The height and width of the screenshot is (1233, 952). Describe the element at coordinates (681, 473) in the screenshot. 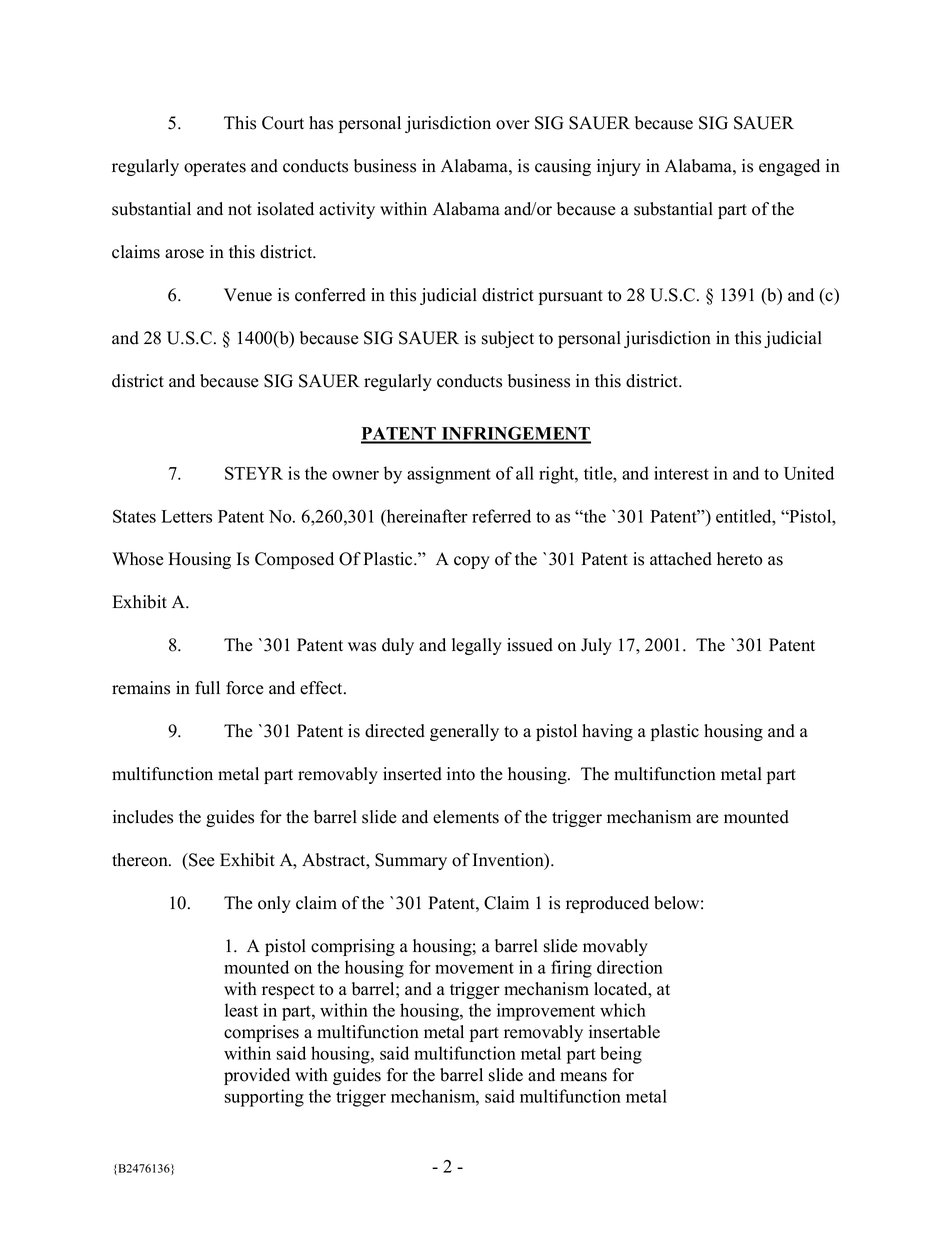

I see `interest` at that location.
